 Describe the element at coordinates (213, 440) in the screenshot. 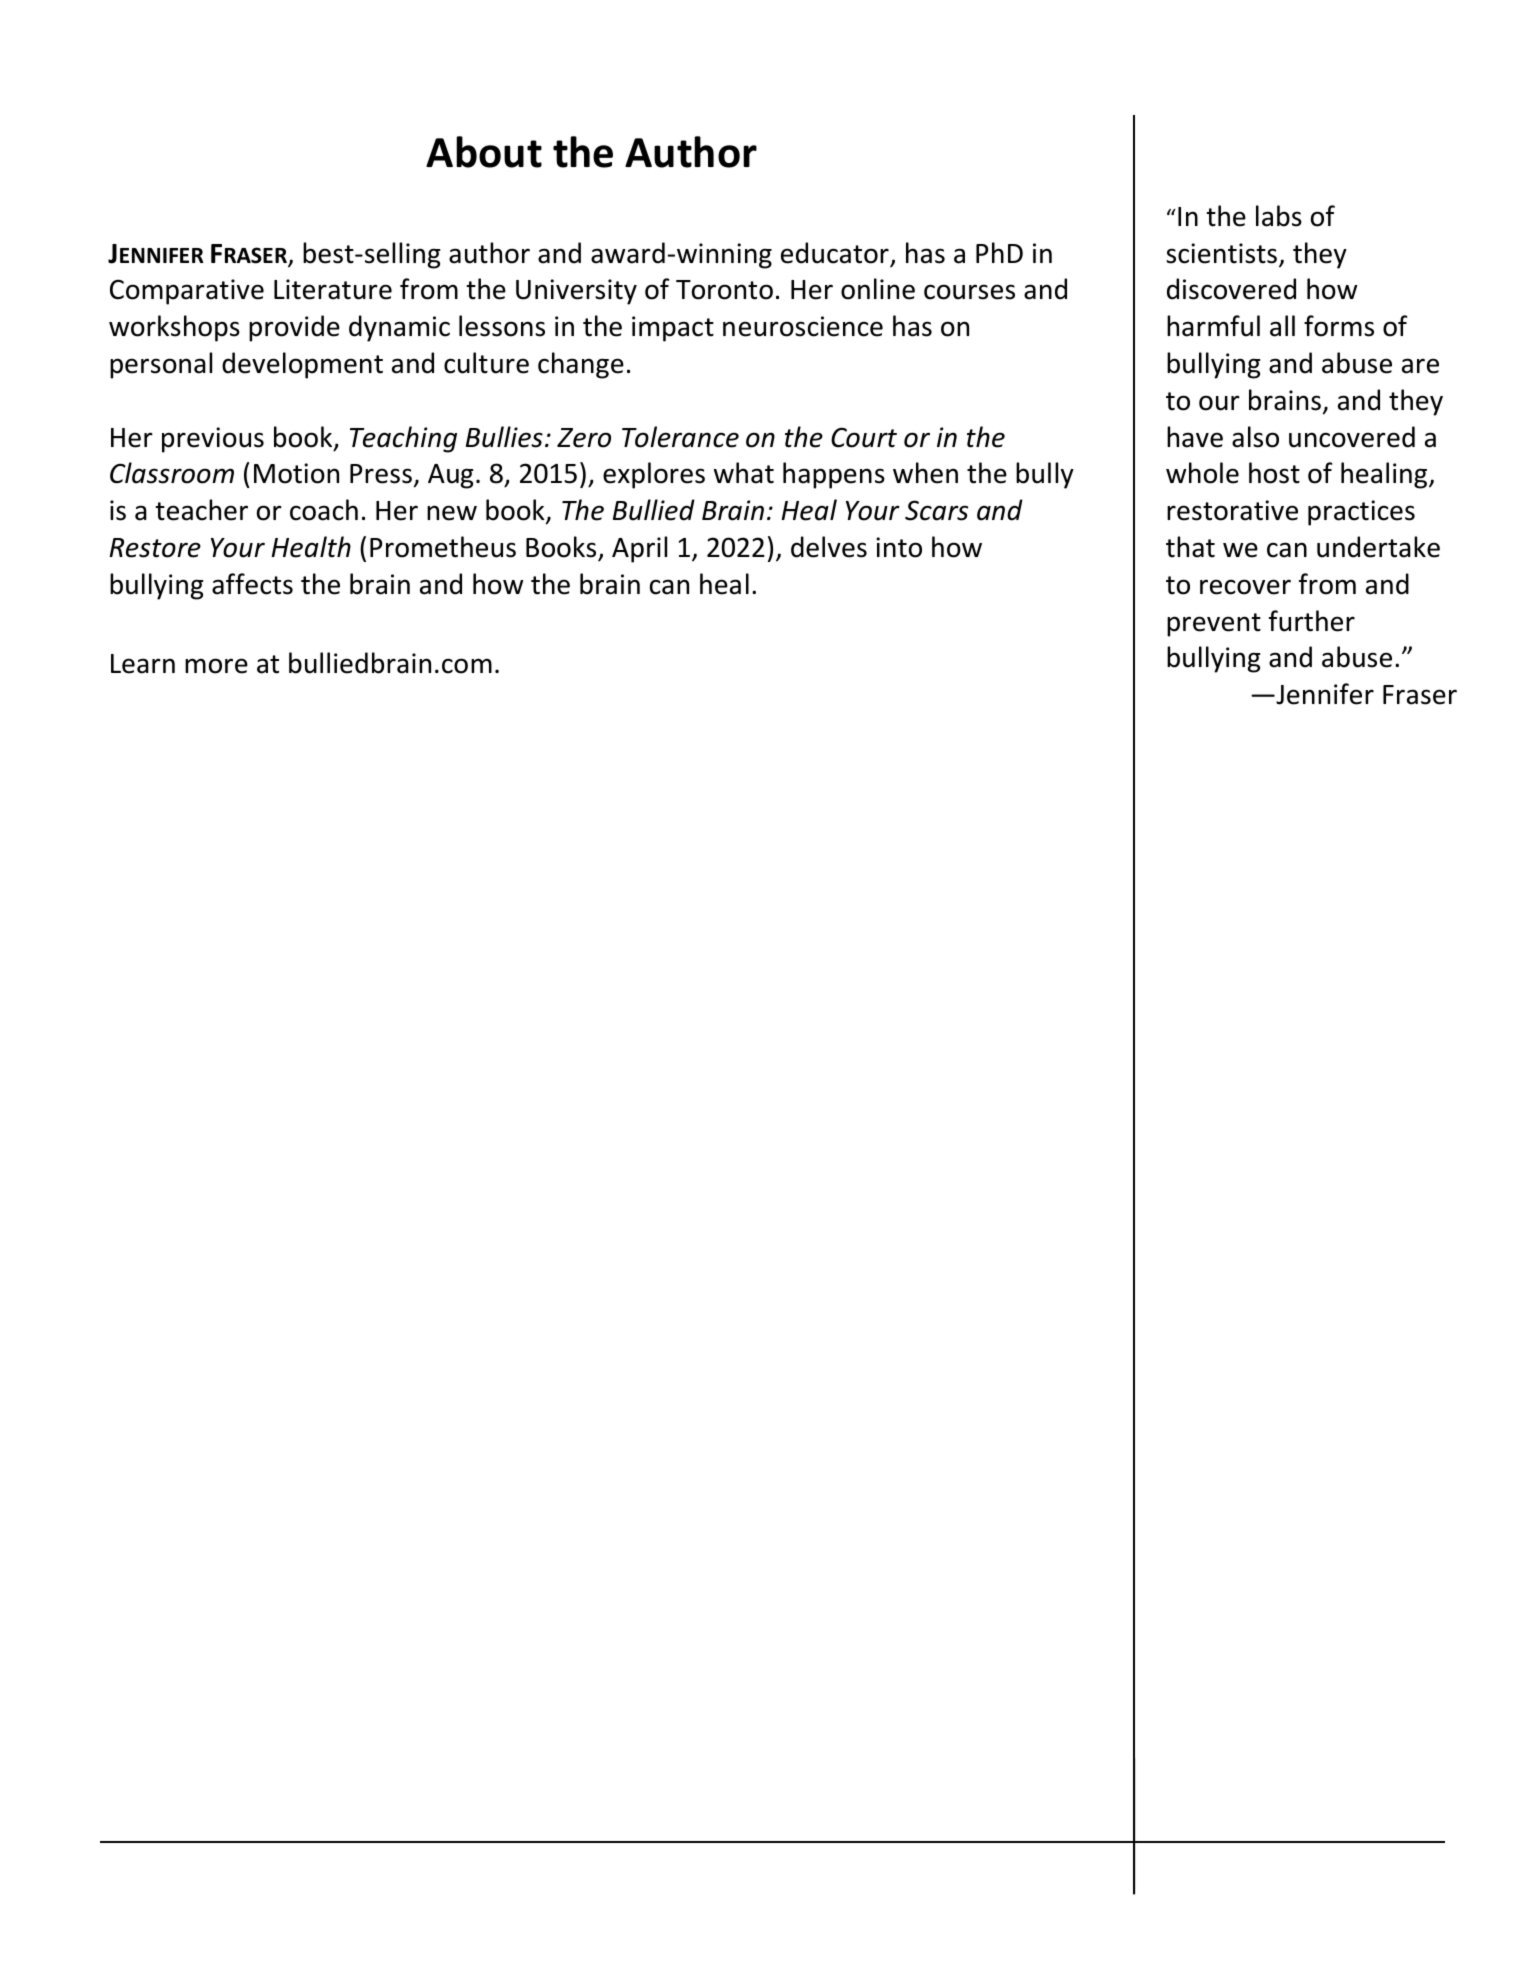

I see `previous` at that location.
